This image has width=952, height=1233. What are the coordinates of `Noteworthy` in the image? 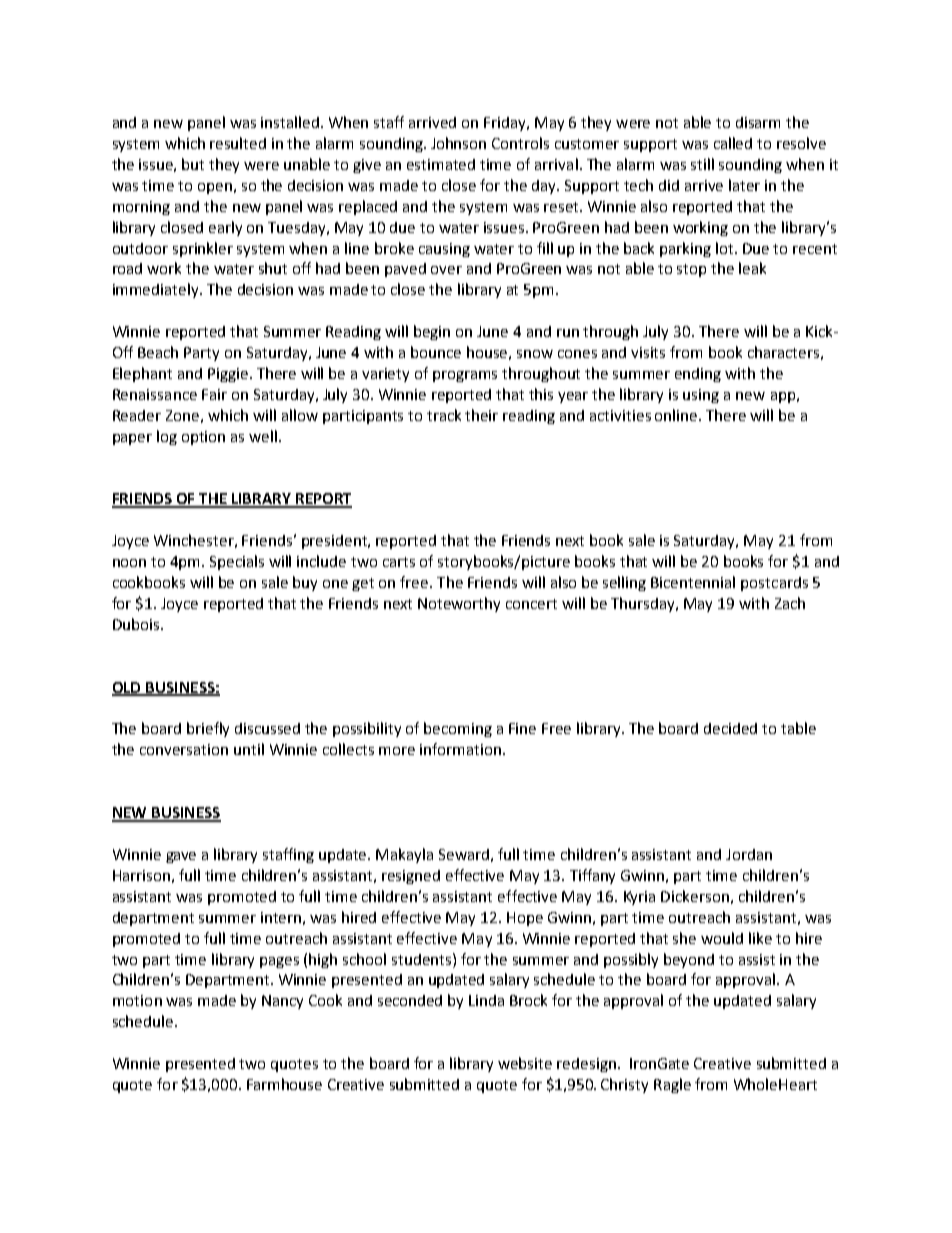 It's located at (459, 604).
